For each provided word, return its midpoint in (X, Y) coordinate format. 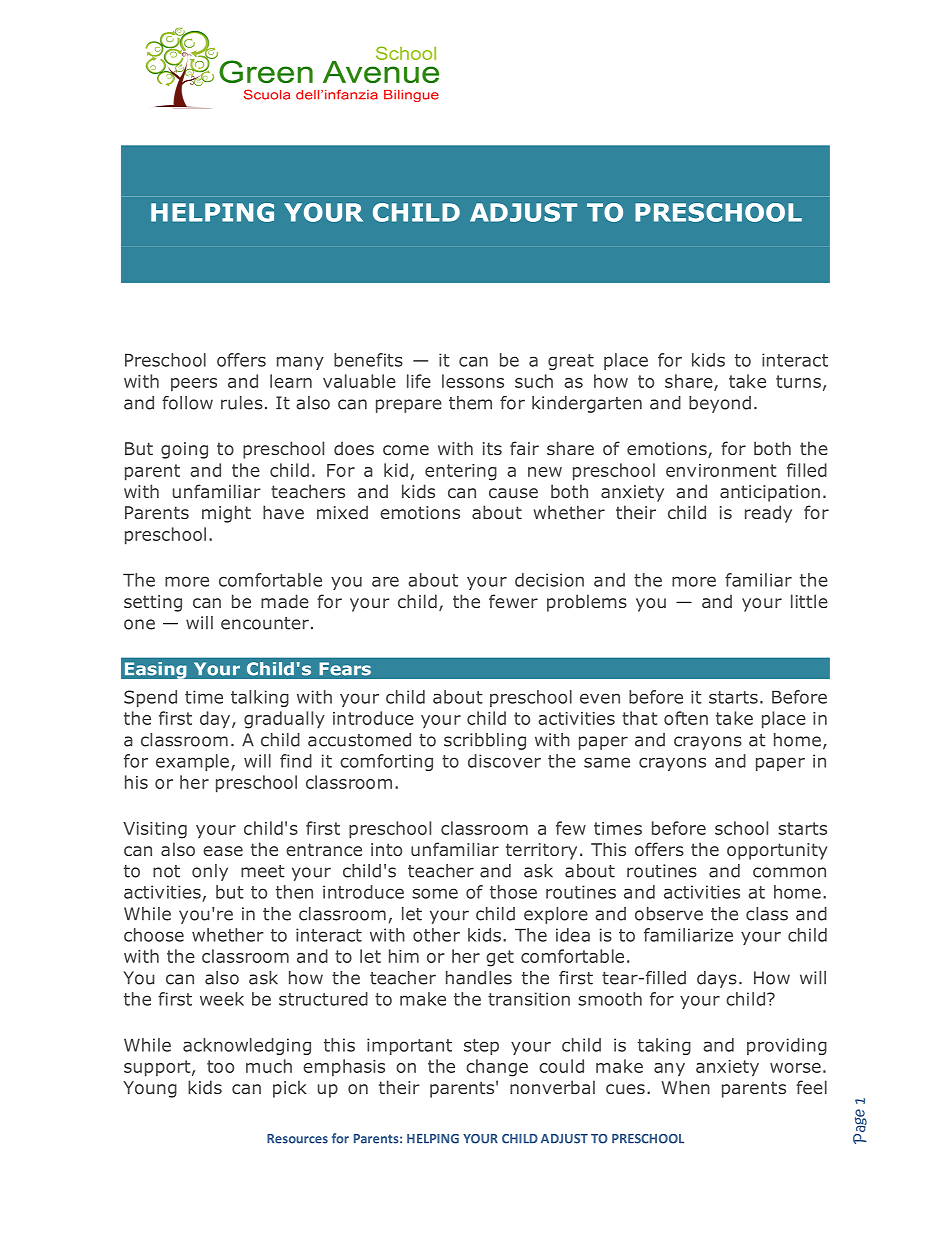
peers (194, 384)
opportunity (777, 851)
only (210, 872)
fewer (513, 601)
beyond (720, 404)
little (809, 601)
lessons (473, 381)
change (497, 1068)
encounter (265, 623)
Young (150, 1089)
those (513, 892)
